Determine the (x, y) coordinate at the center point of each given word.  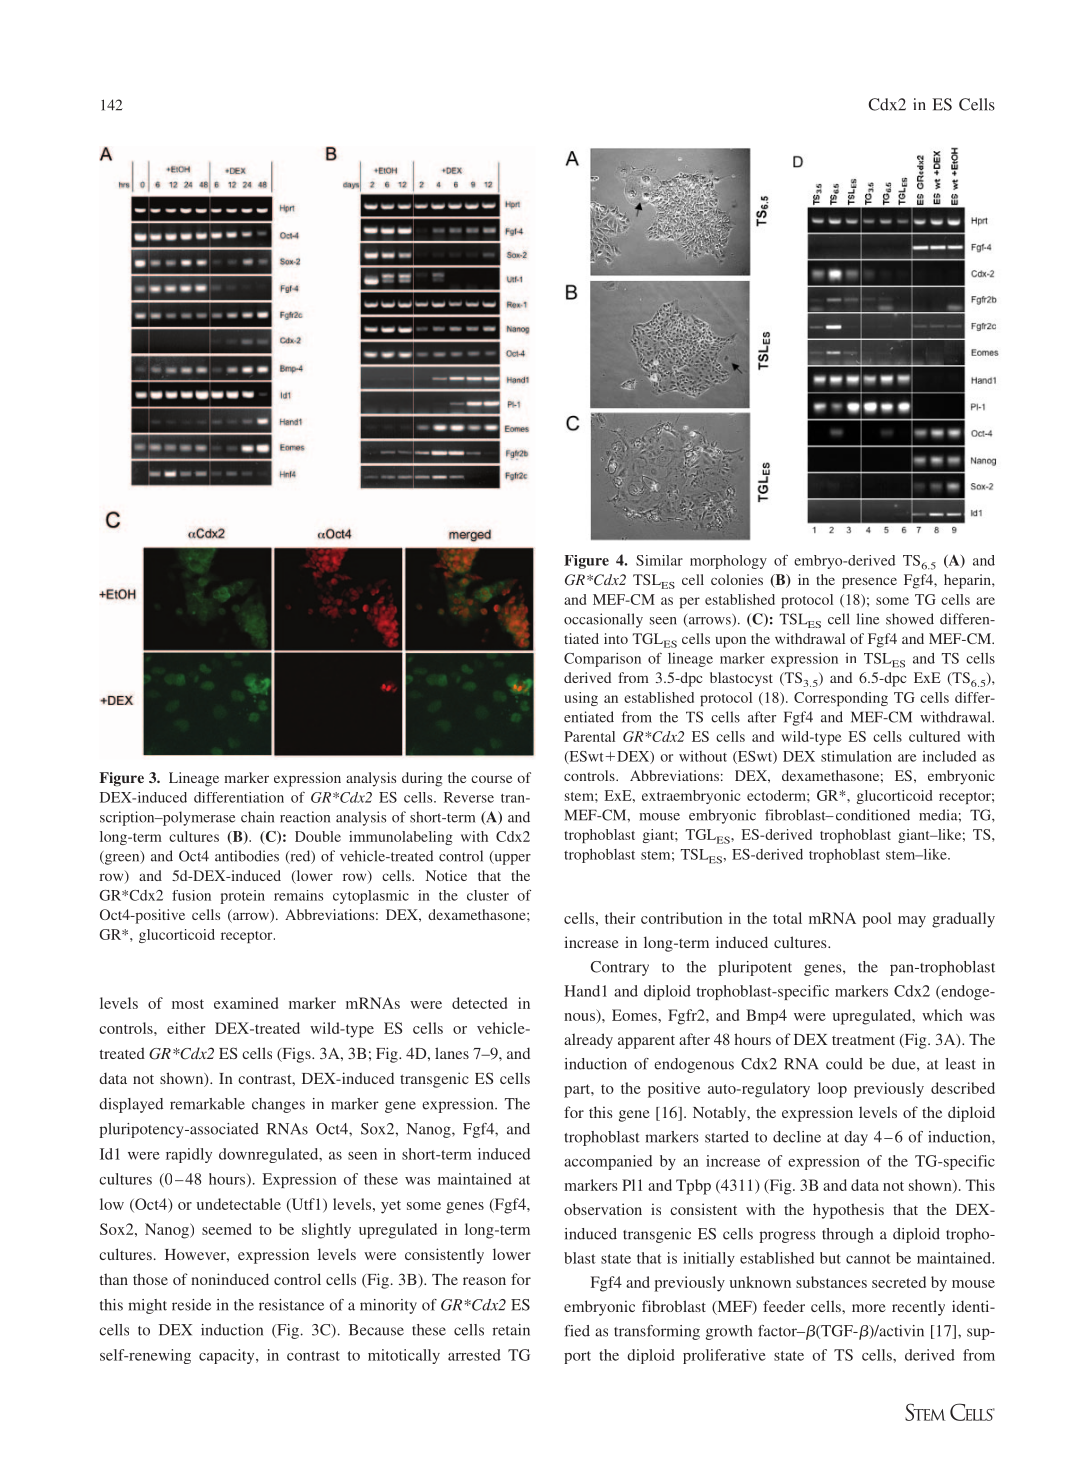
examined (246, 1003)
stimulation (856, 756)
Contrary (619, 968)
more (869, 1308)
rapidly (189, 1155)
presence (869, 583)
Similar (659, 560)
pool (876, 920)
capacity (228, 1356)
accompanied (608, 1162)
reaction (305, 817)
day (856, 1138)
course (491, 779)
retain (511, 1330)
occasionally (603, 620)
